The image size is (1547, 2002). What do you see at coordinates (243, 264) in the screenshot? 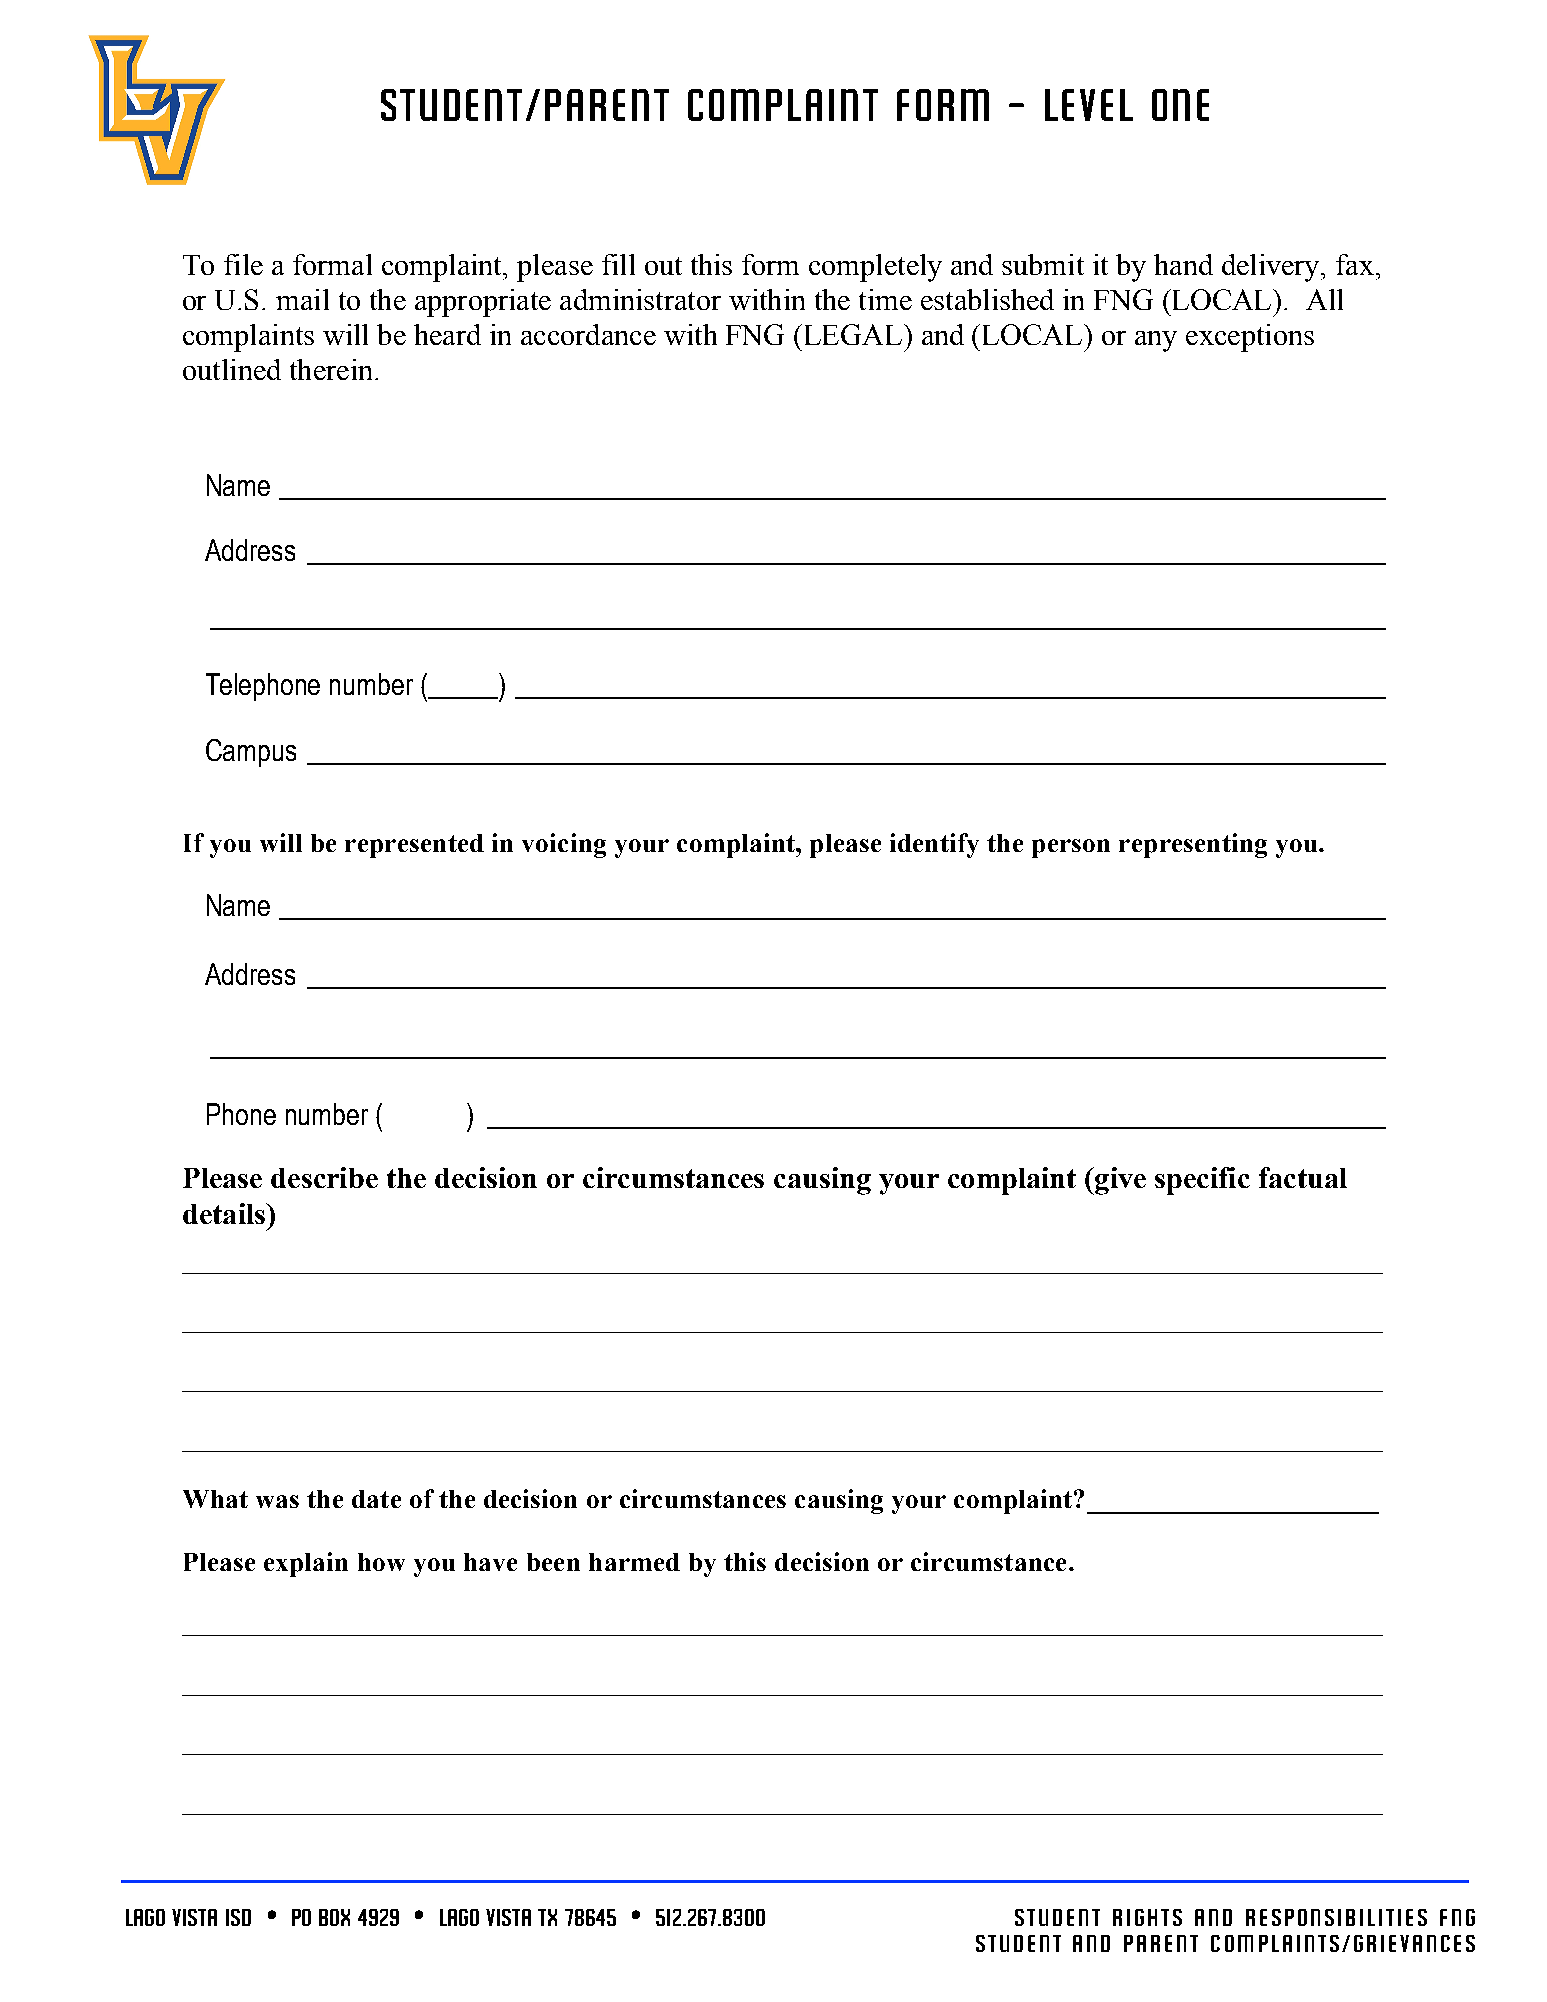
I see `file` at bounding box center [243, 264].
